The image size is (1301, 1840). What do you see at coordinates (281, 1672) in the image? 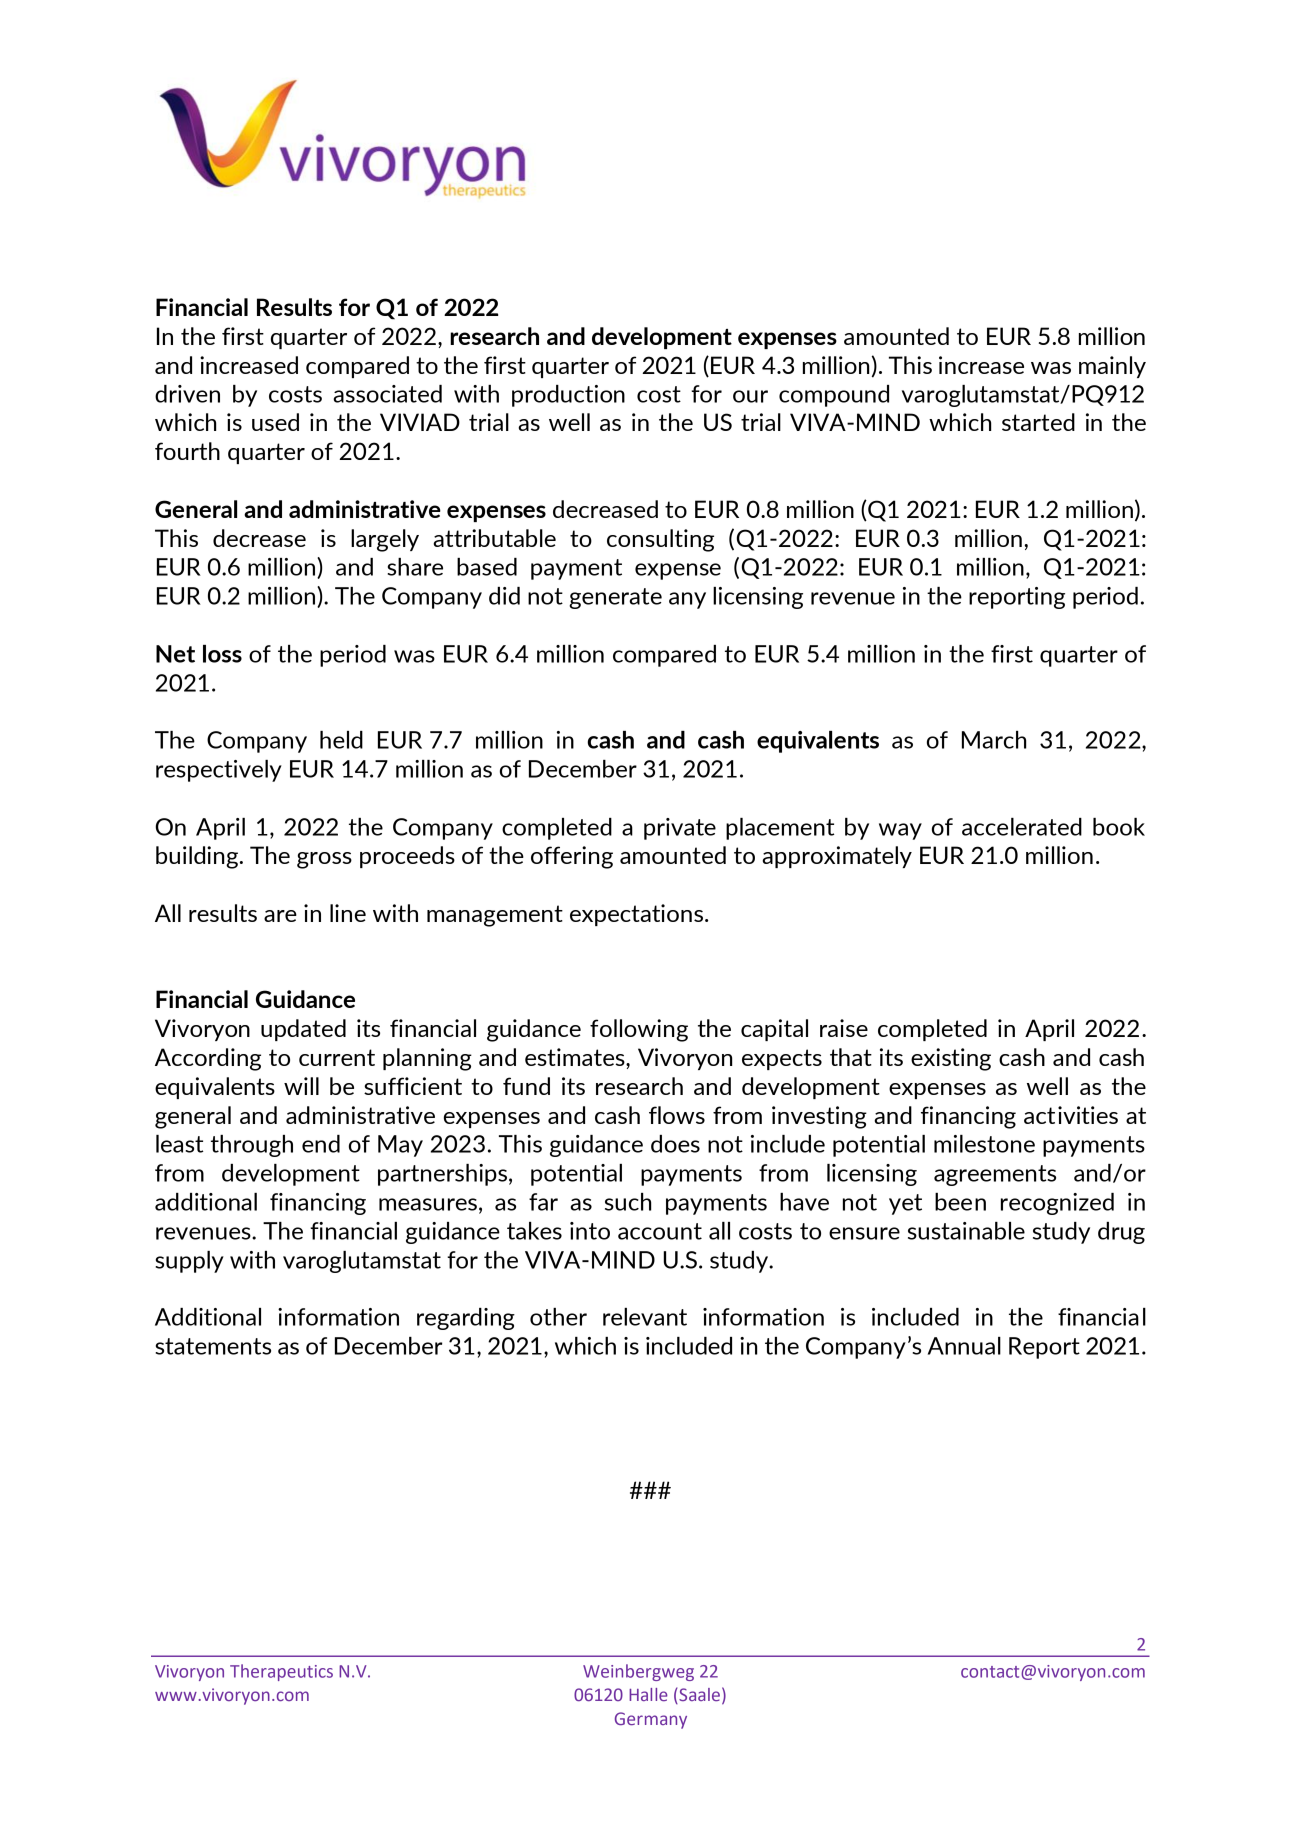
I see `Therapeutics` at bounding box center [281, 1672].
